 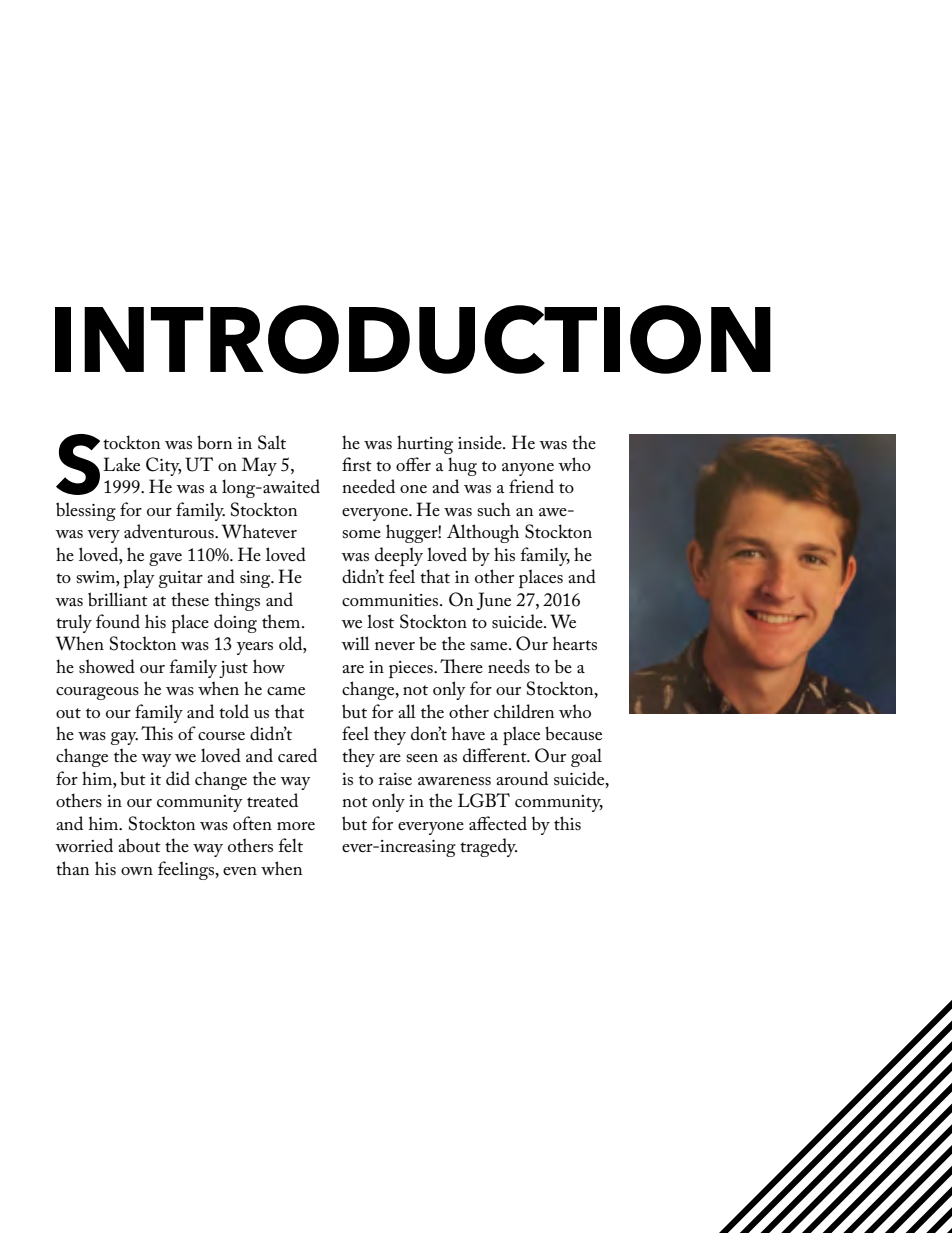 What do you see at coordinates (215, 442) in the screenshot?
I see `born` at bounding box center [215, 442].
